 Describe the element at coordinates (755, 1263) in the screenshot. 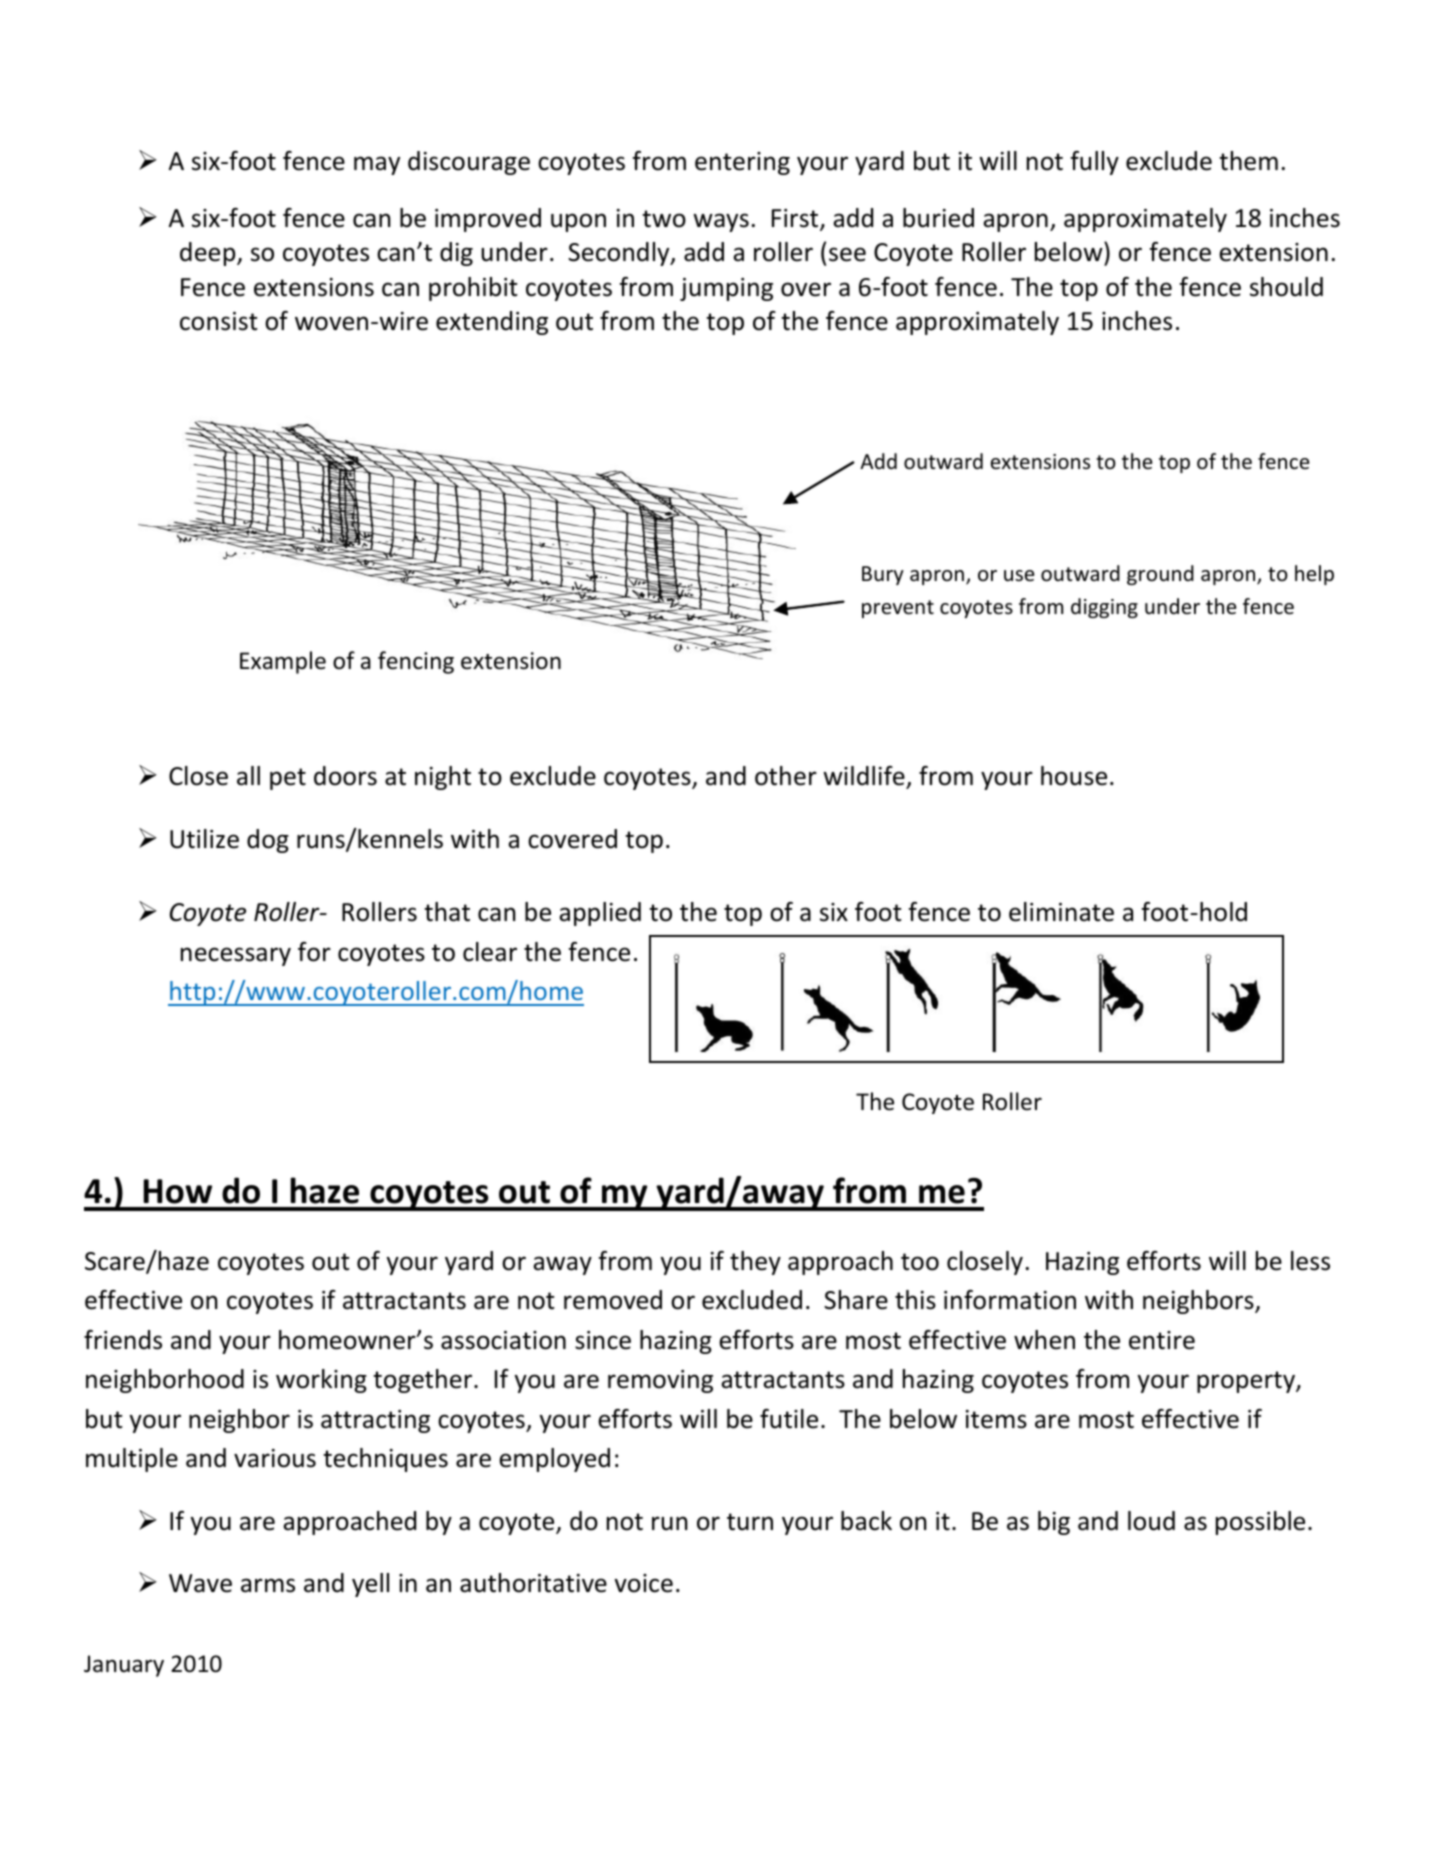

I see `they` at that location.
